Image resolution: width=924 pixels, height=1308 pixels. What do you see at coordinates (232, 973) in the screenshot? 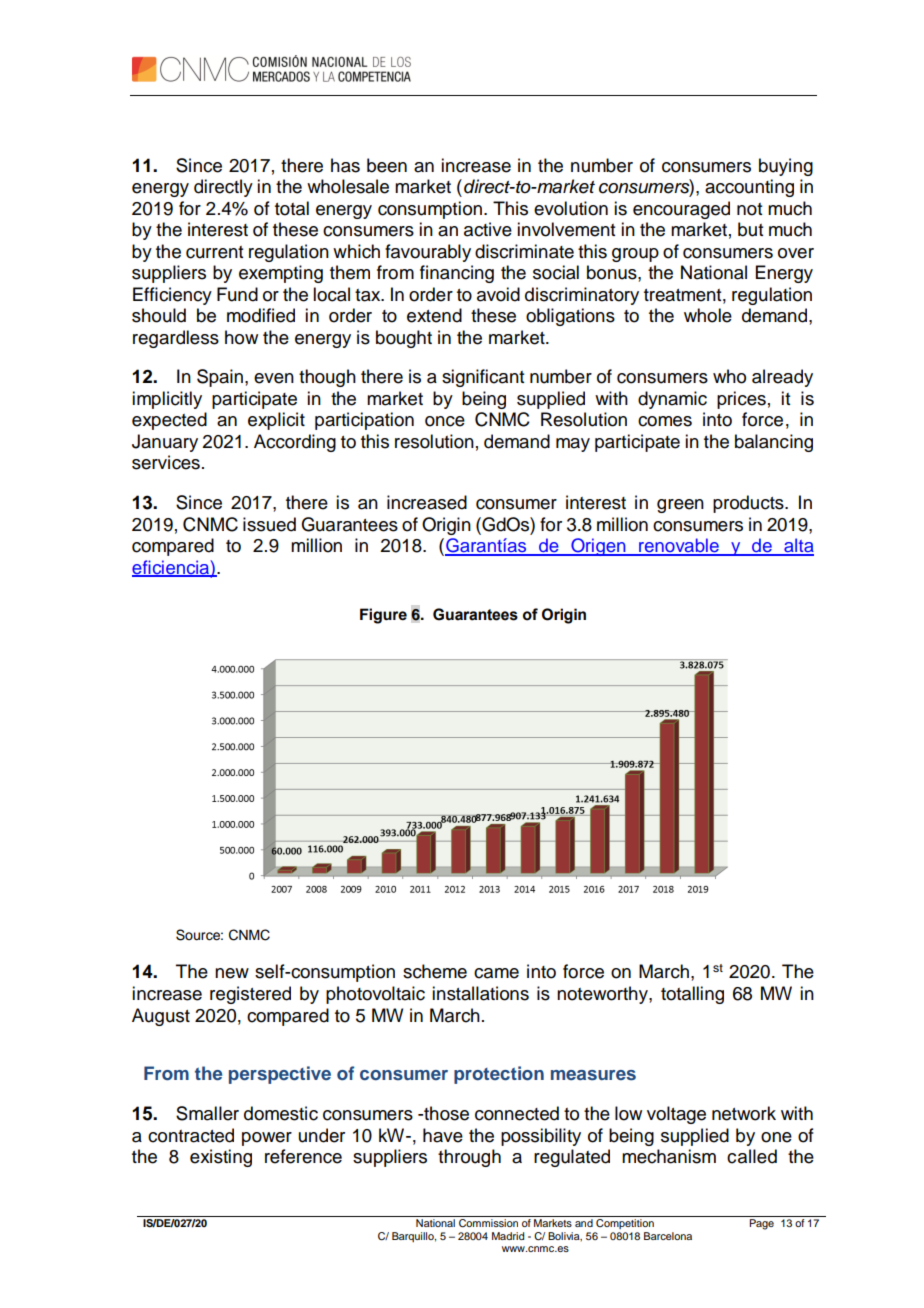
I see `new` at bounding box center [232, 973].
